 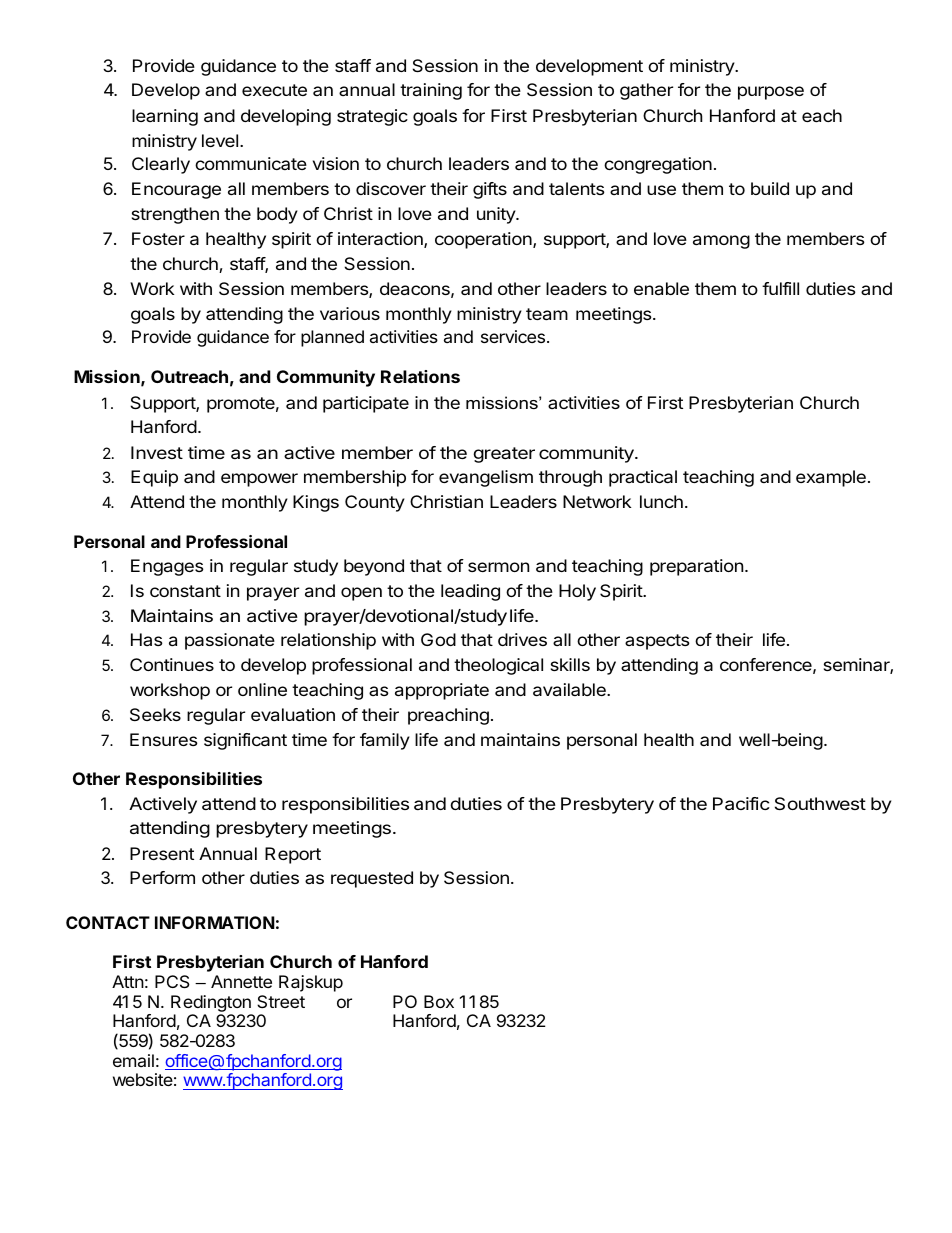 What do you see at coordinates (439, 1001) in the screenshot?
I see `Box` at bounding box center [439, 1001].
